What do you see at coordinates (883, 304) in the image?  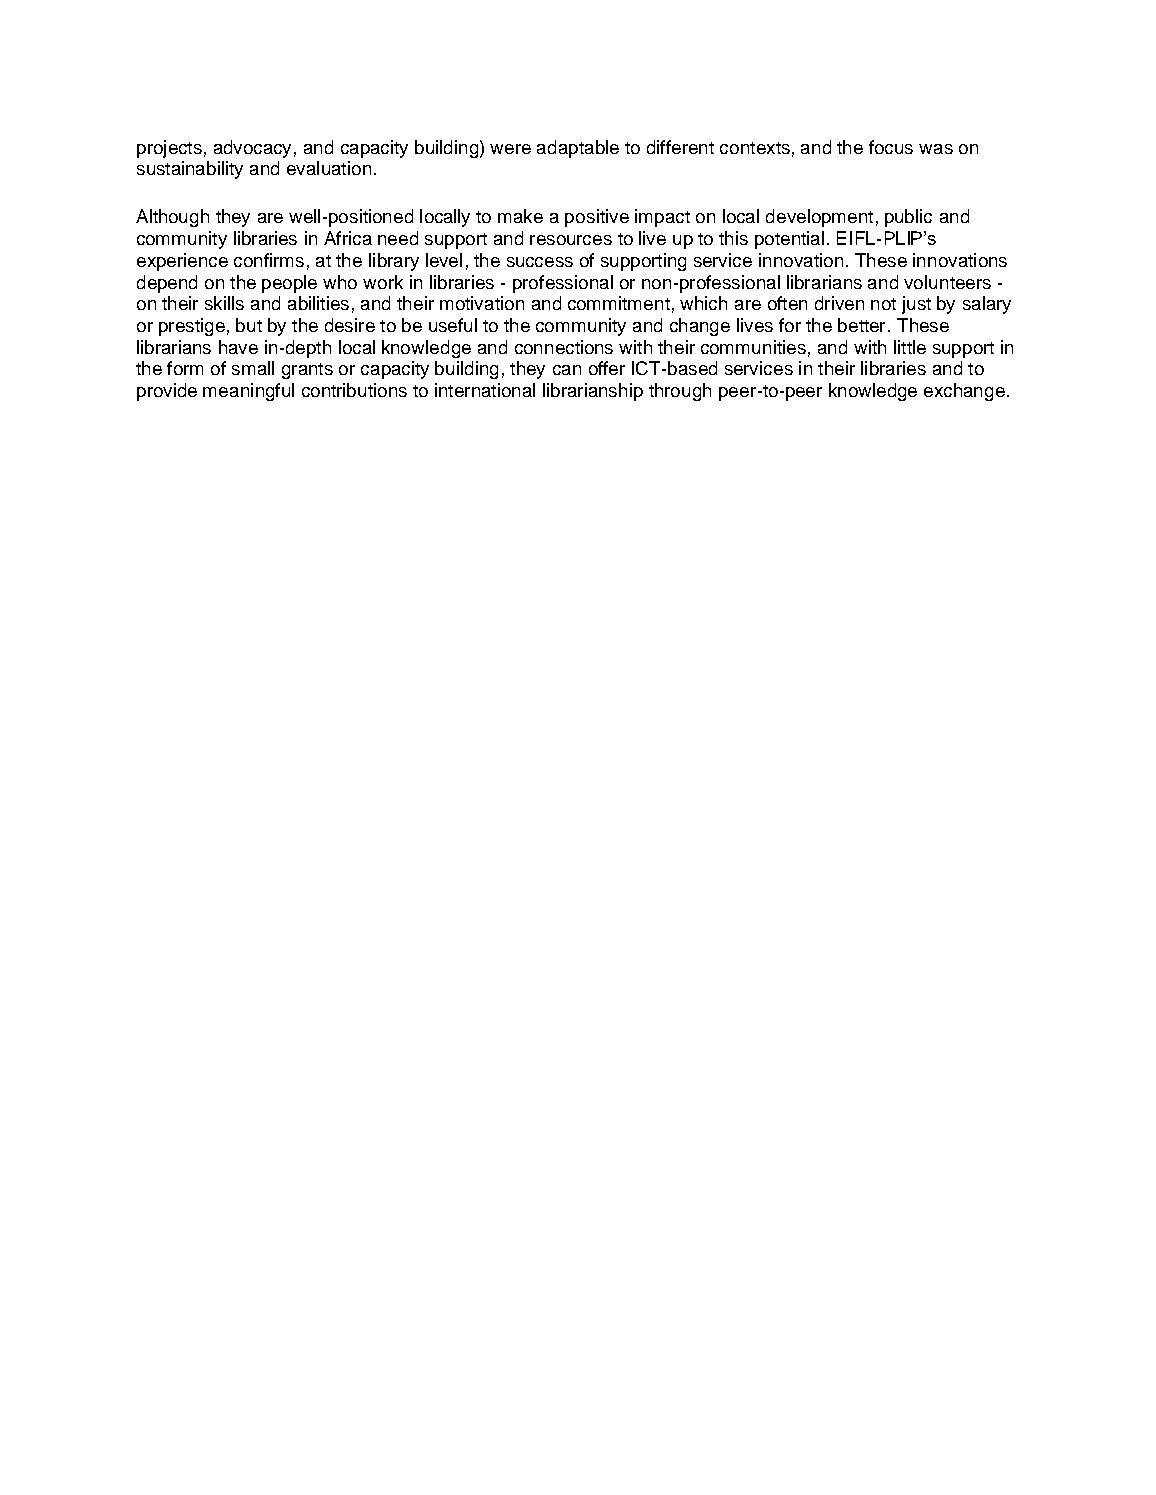 I see `not` at bounding box center [883, 304].
